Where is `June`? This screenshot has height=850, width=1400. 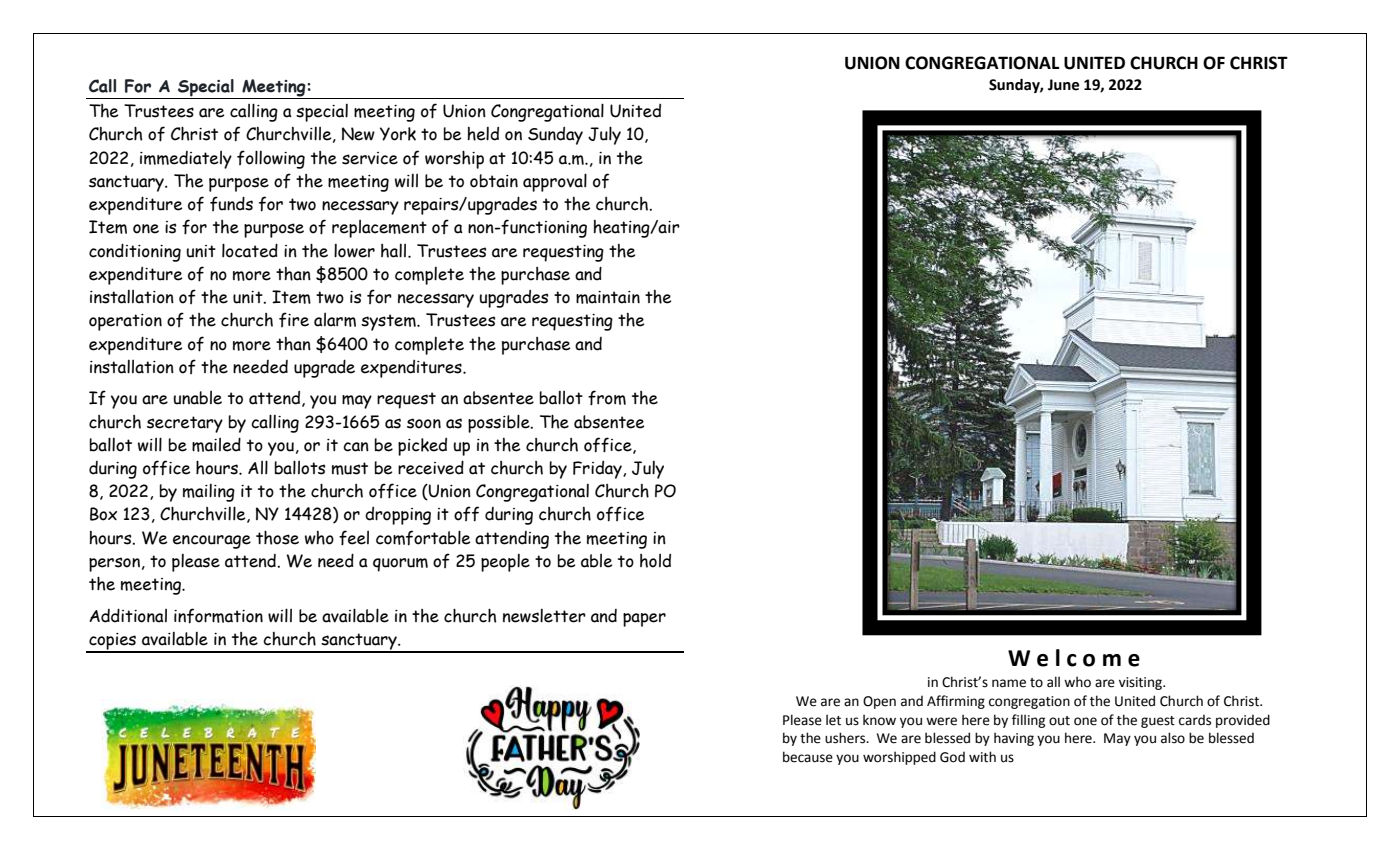 June is located at coordinates (1063, 85).
